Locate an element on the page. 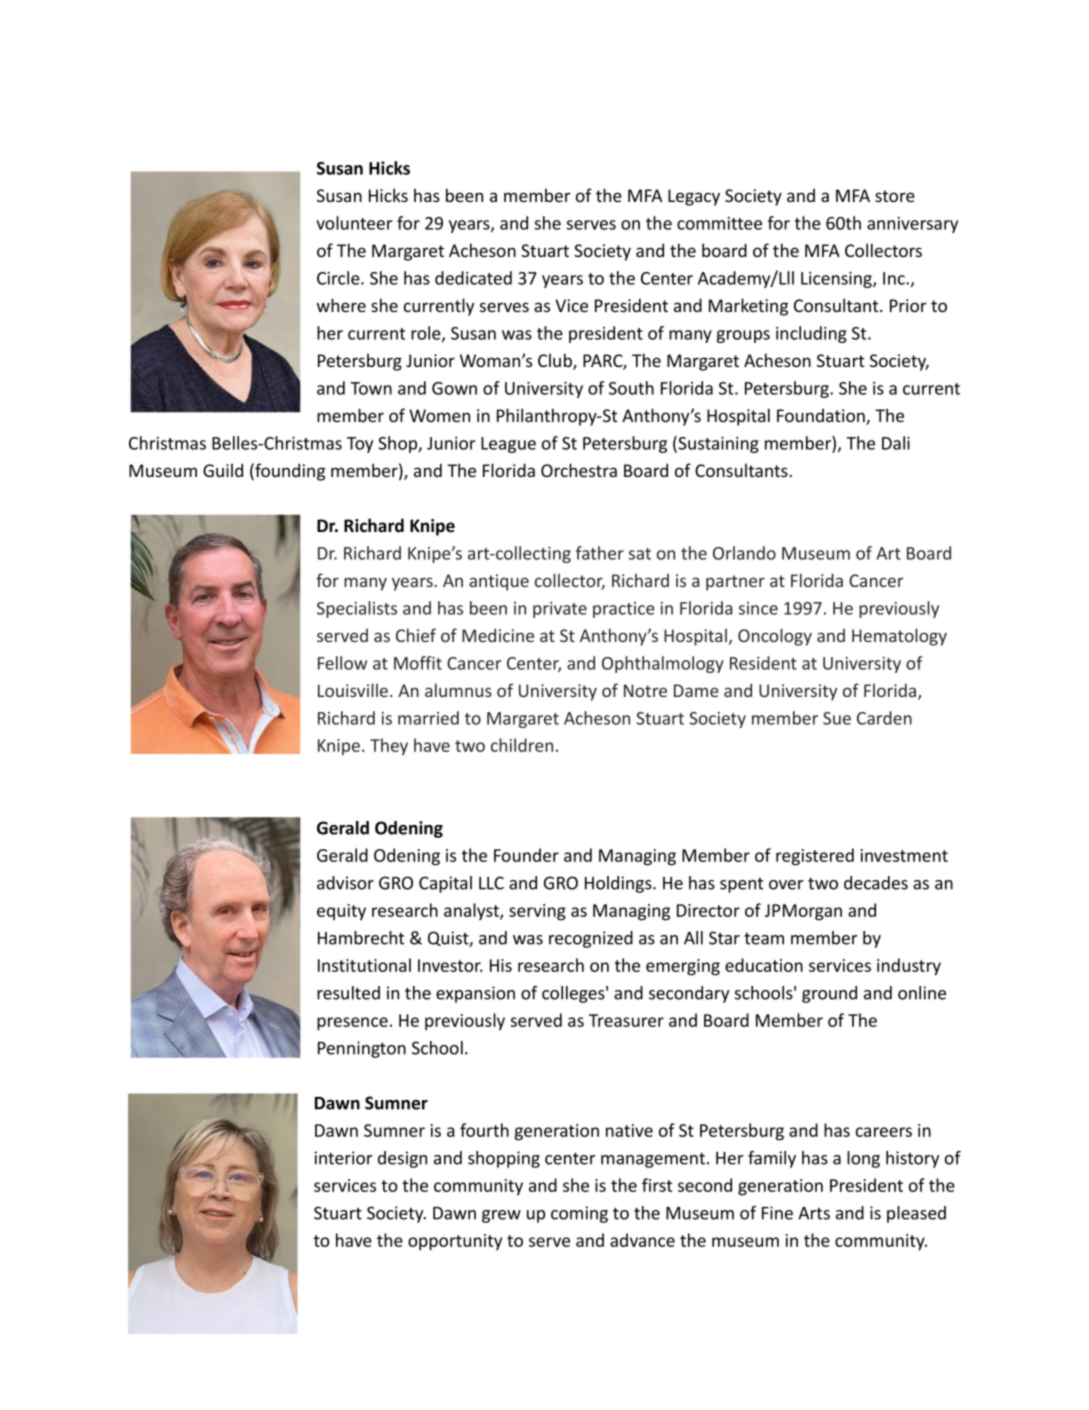  father is located at coordinates (600, 553).
